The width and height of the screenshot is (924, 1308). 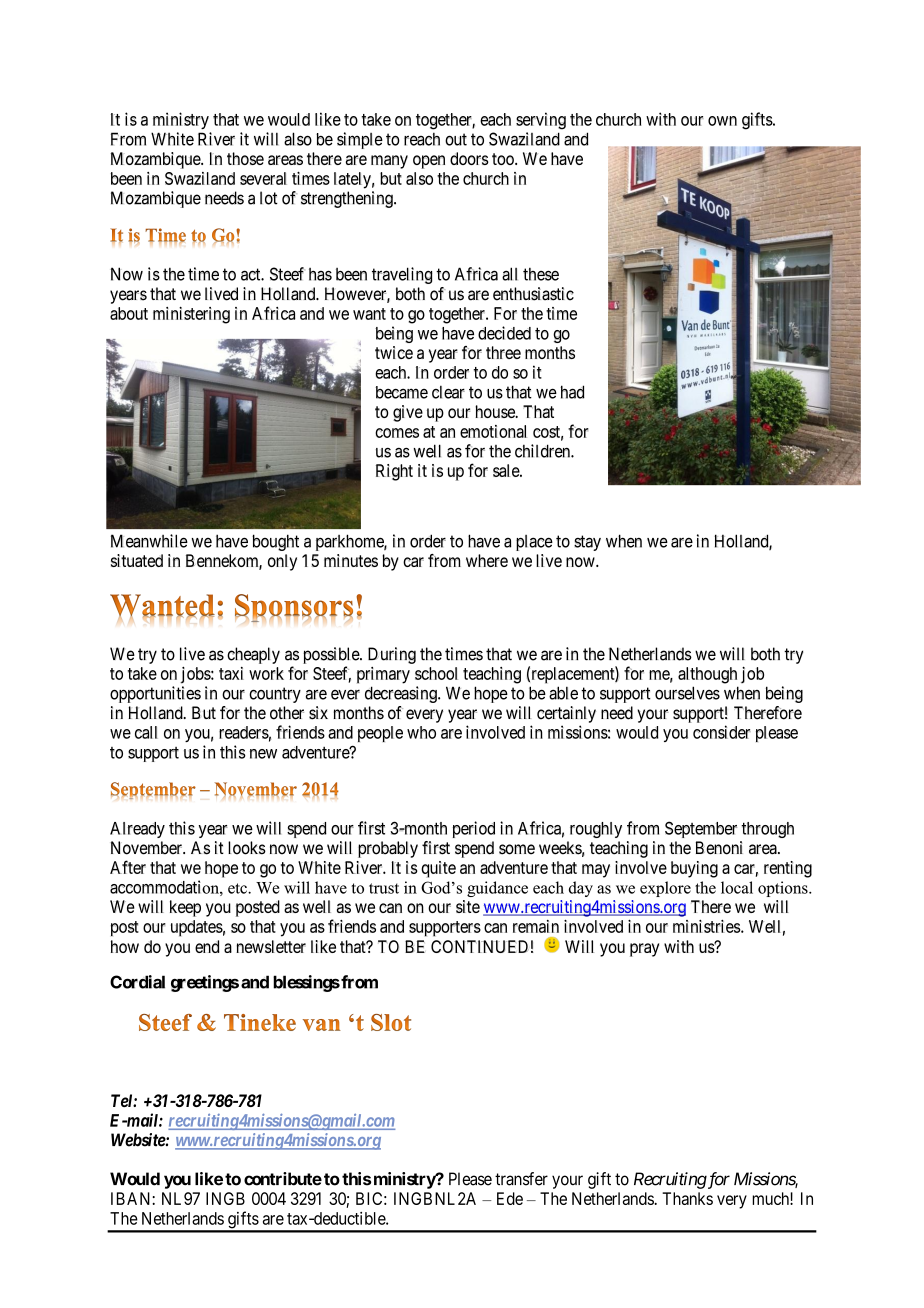 What do you see at coordinates (469, 158) in the screenshot?
I see `doors` at bounding box center [469, 158].
